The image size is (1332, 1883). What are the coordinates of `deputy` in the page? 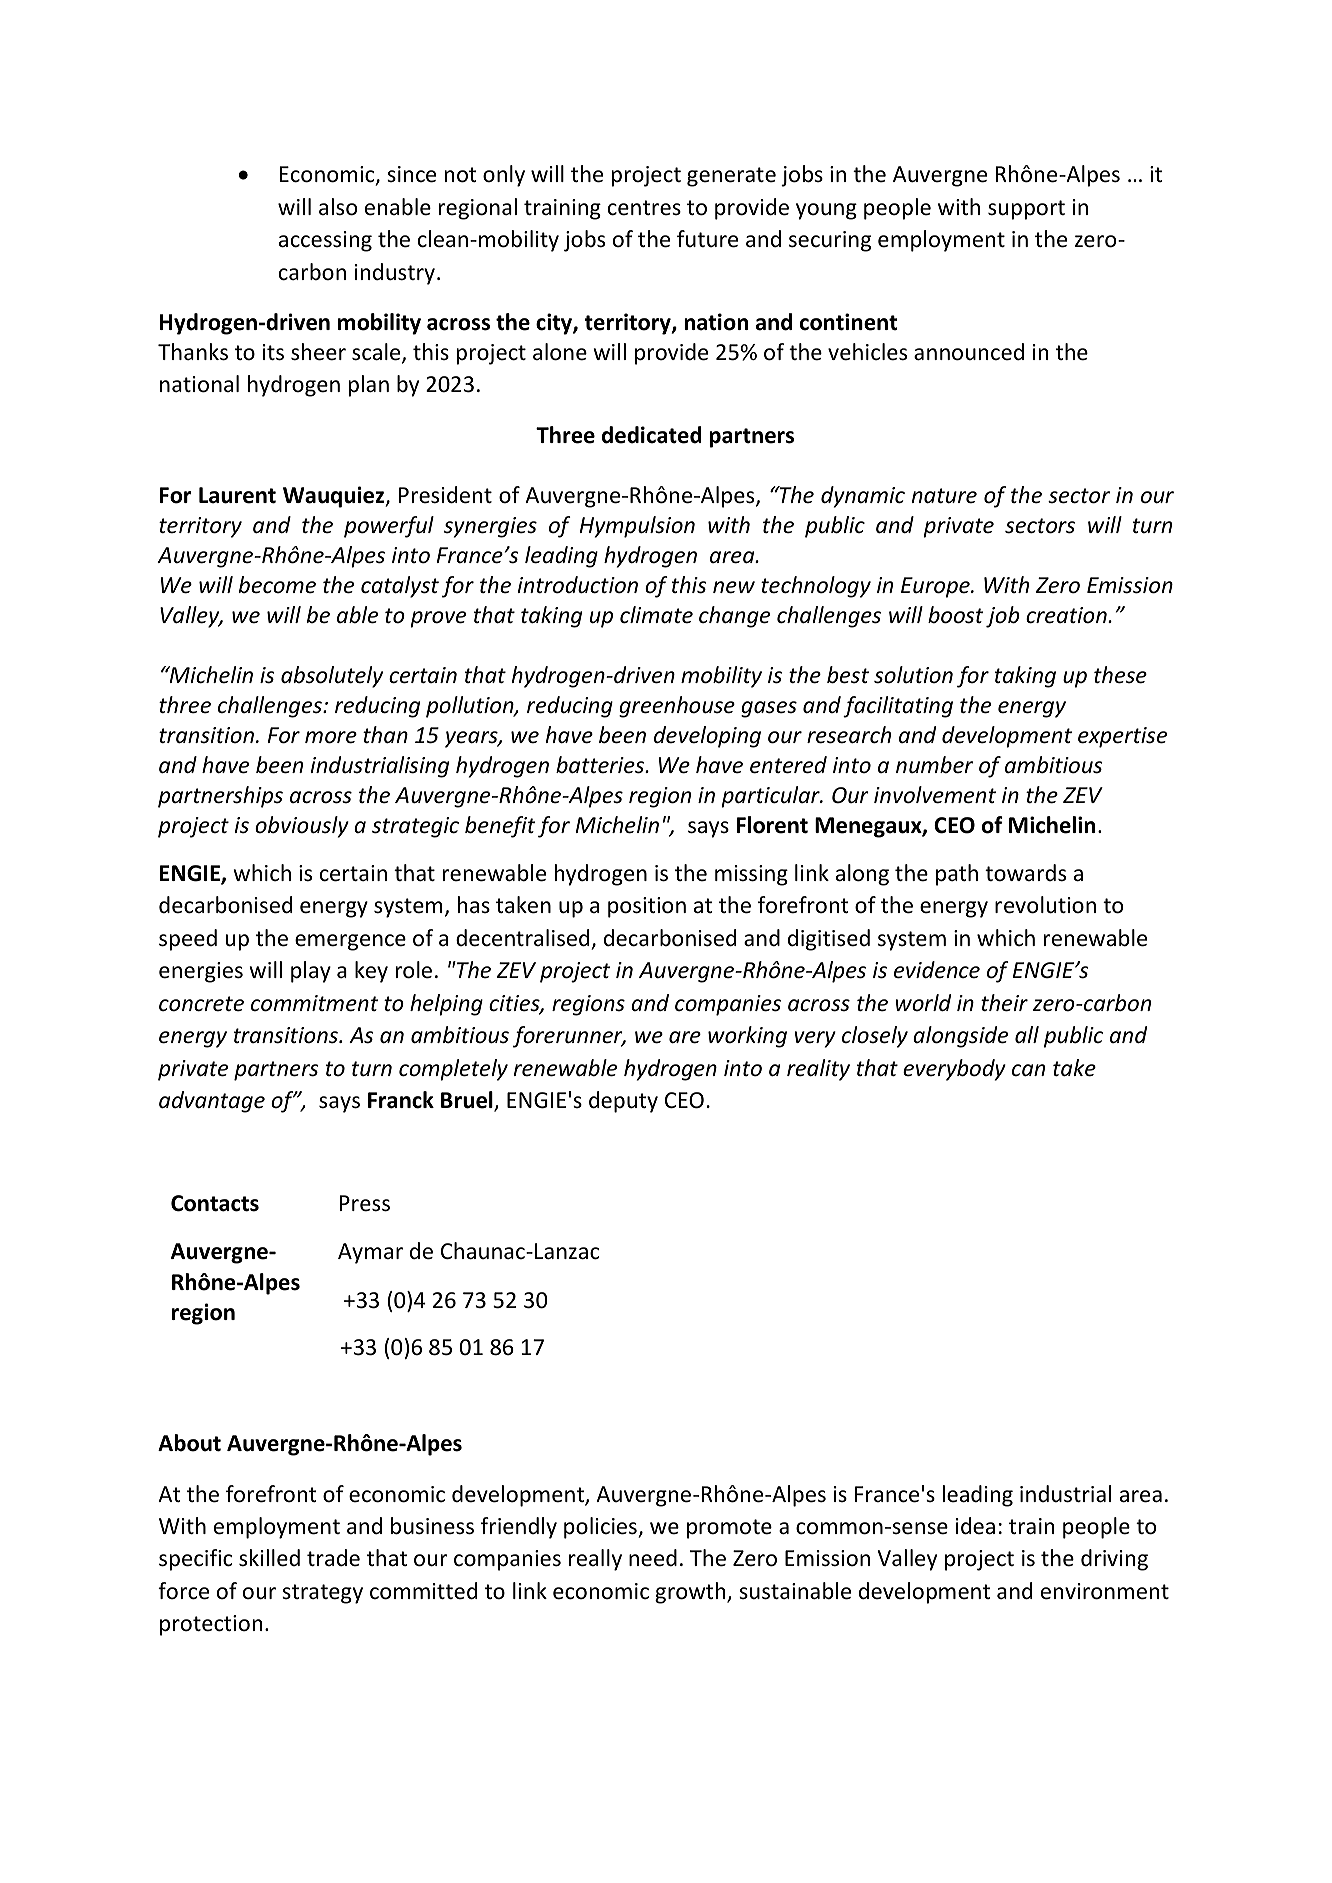 It's located at (623, 1102).
